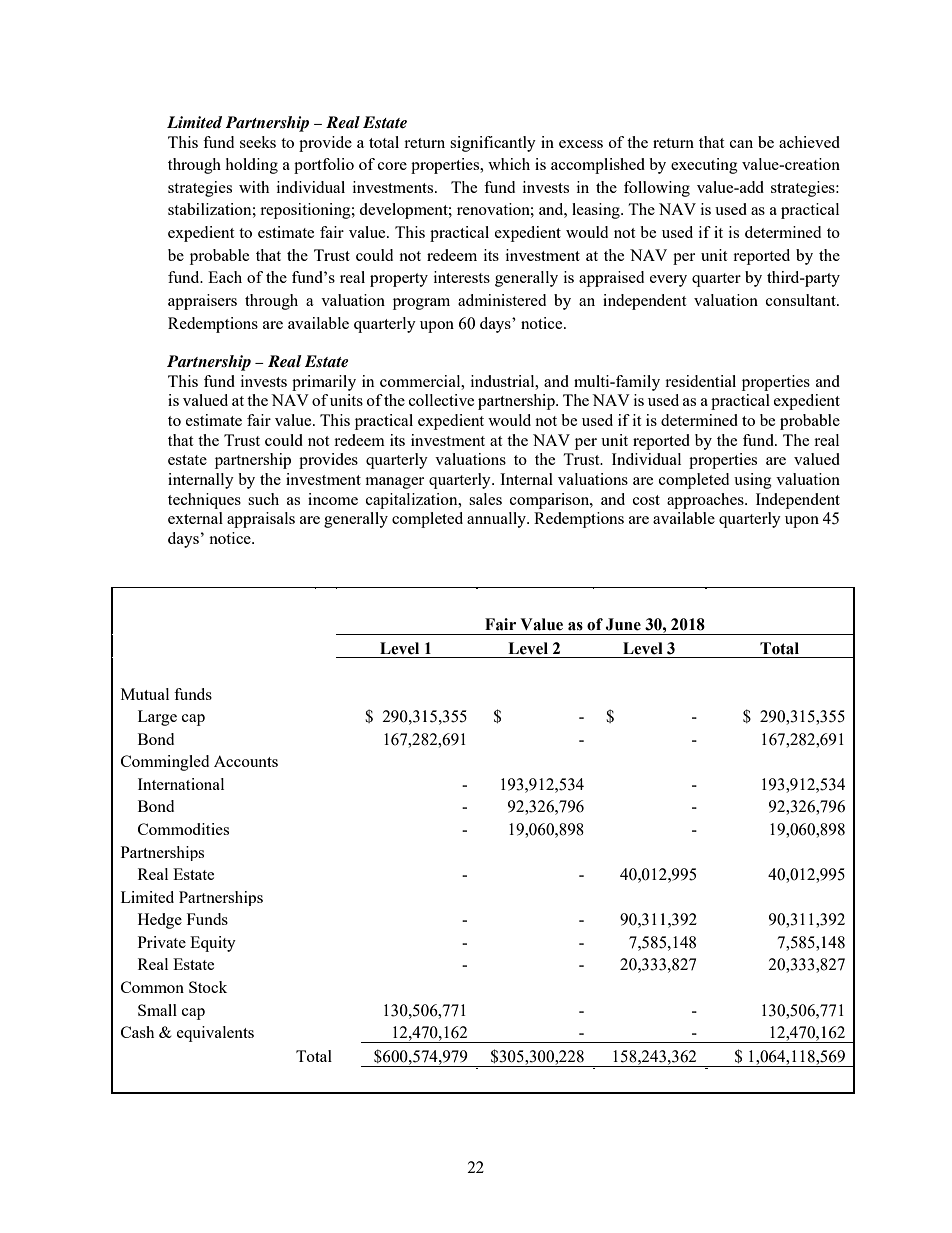 Image resolution: width=952 pixels, height=1233 pixels. What do you see at coordinates (509, 164) in the screenshot?
I see `which` at bounding box center [509, 164].
